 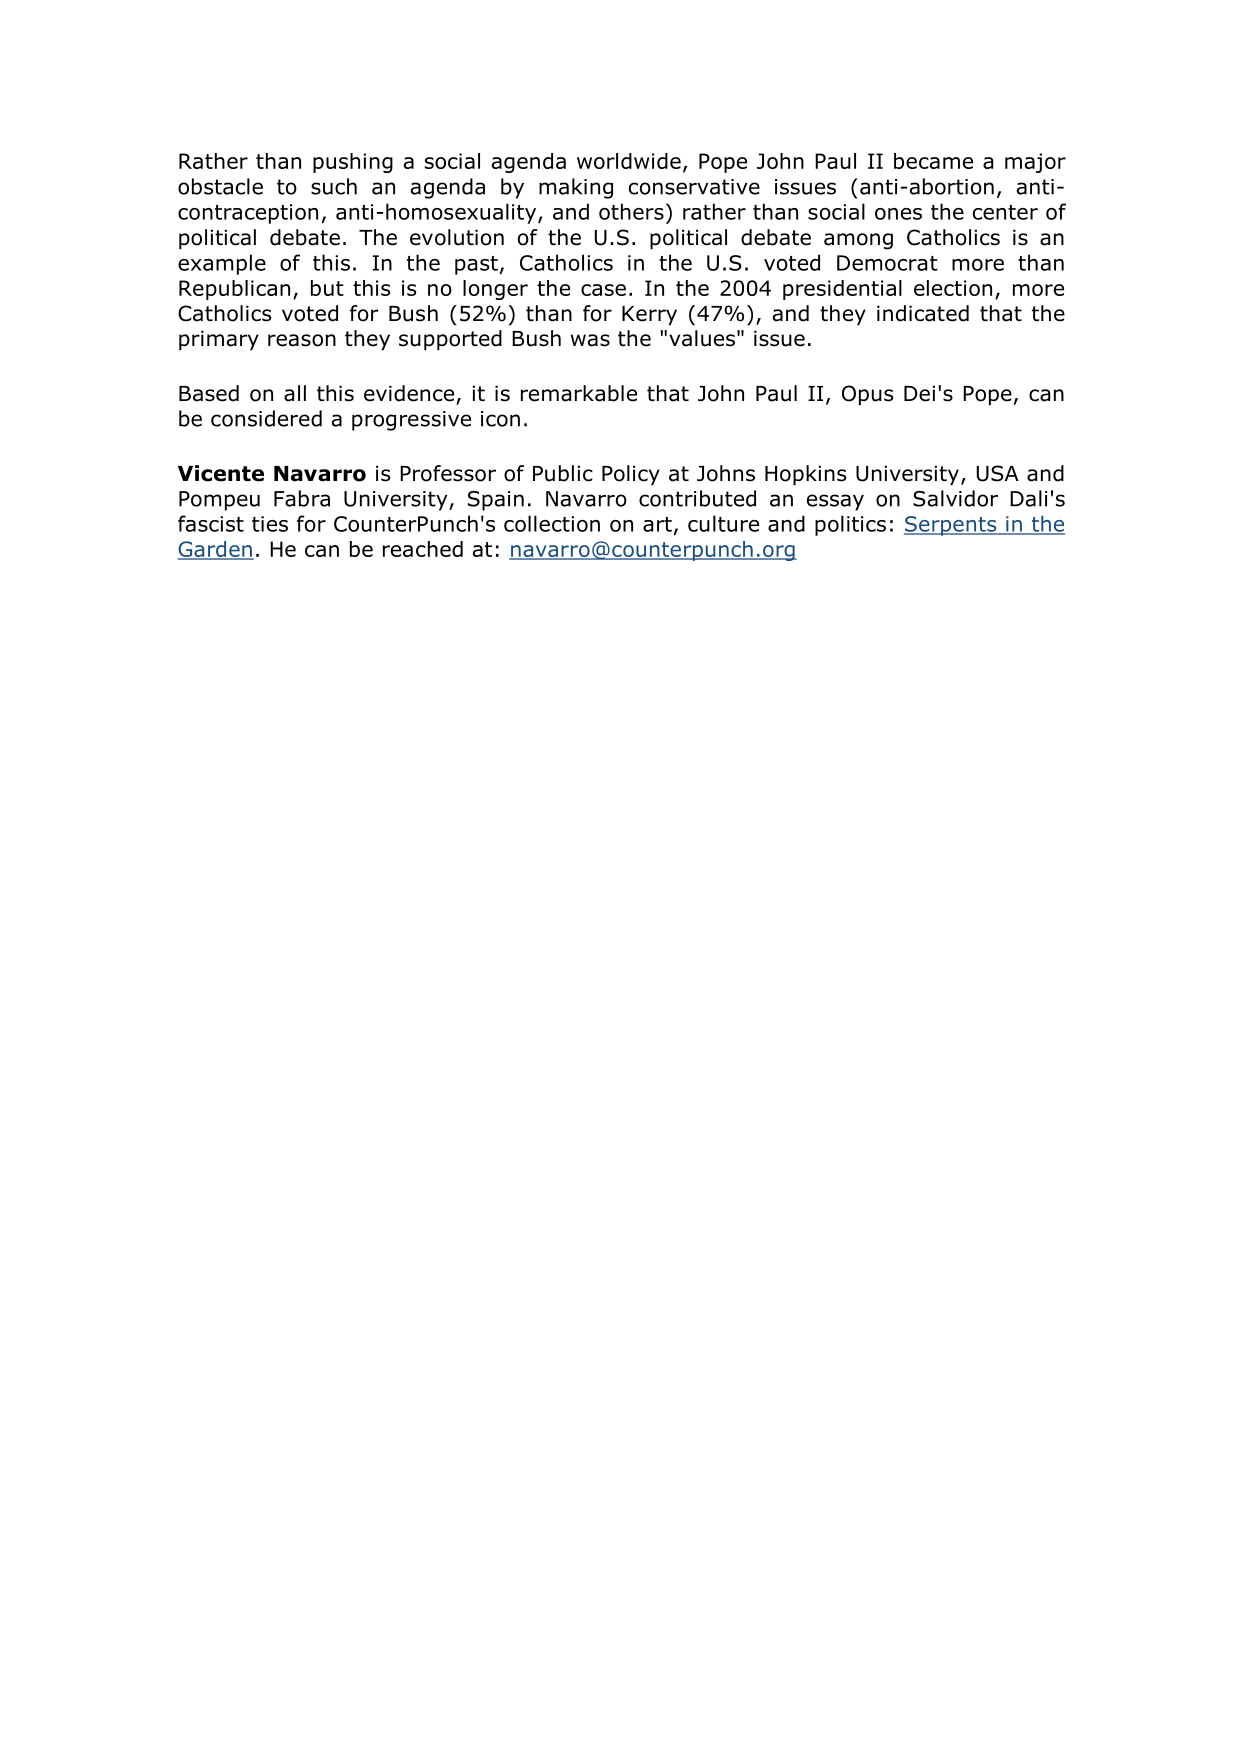 I want to click on example, so click(x=222, y=264).
